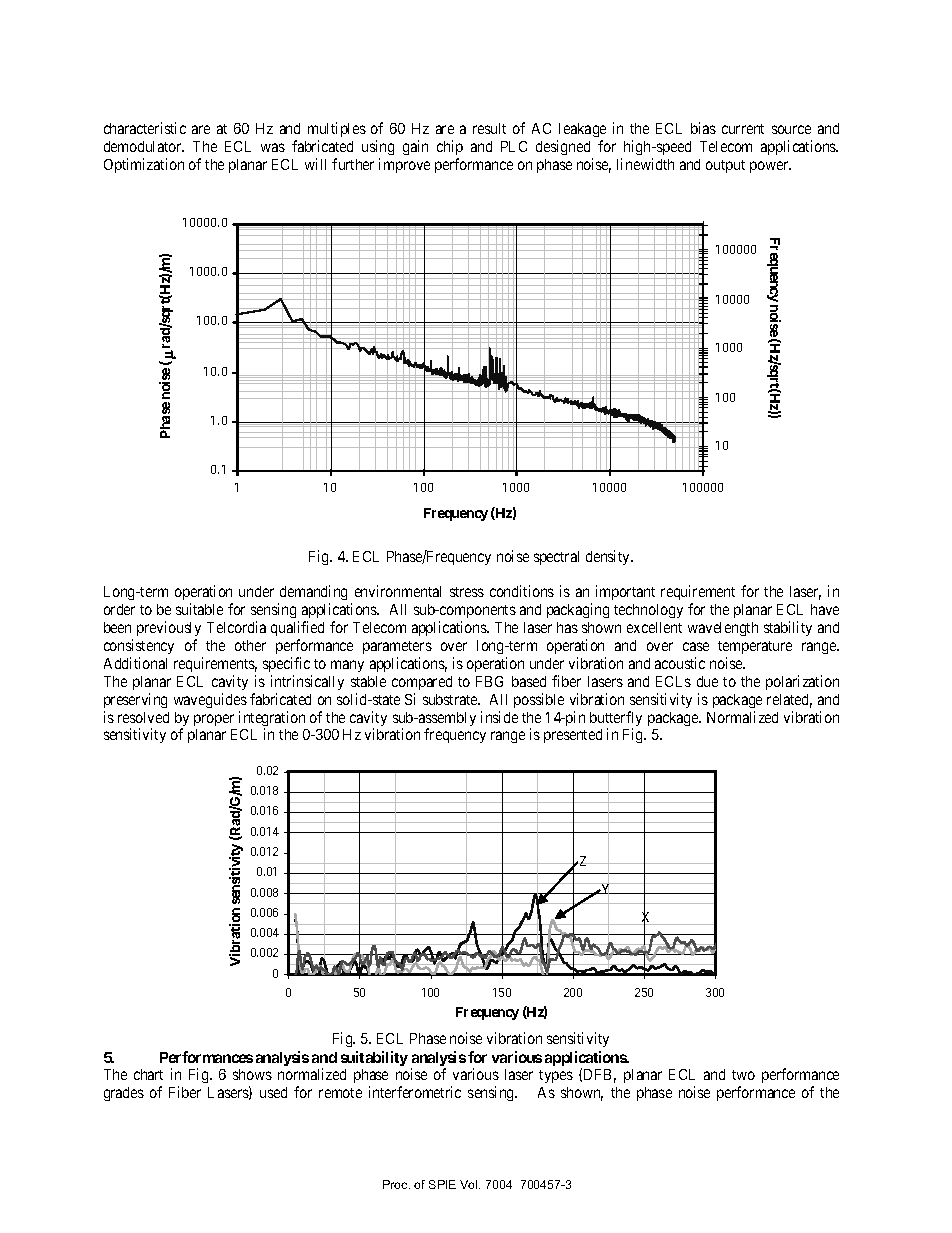 This screenshot has width=952, height=1233. I want to click on Vol, so click(470, 1184).
